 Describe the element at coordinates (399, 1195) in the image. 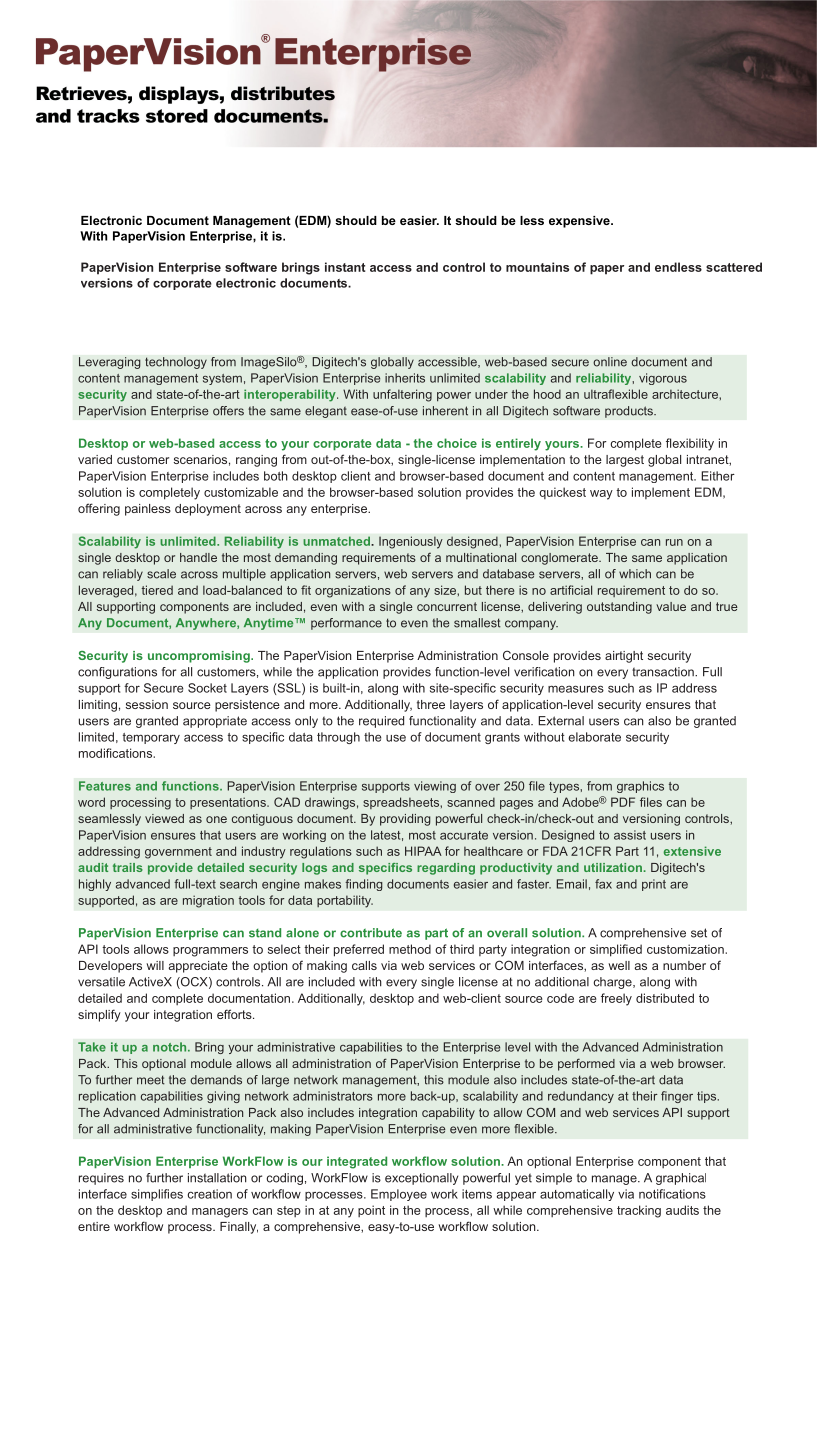

I see `Employee` at that location.
